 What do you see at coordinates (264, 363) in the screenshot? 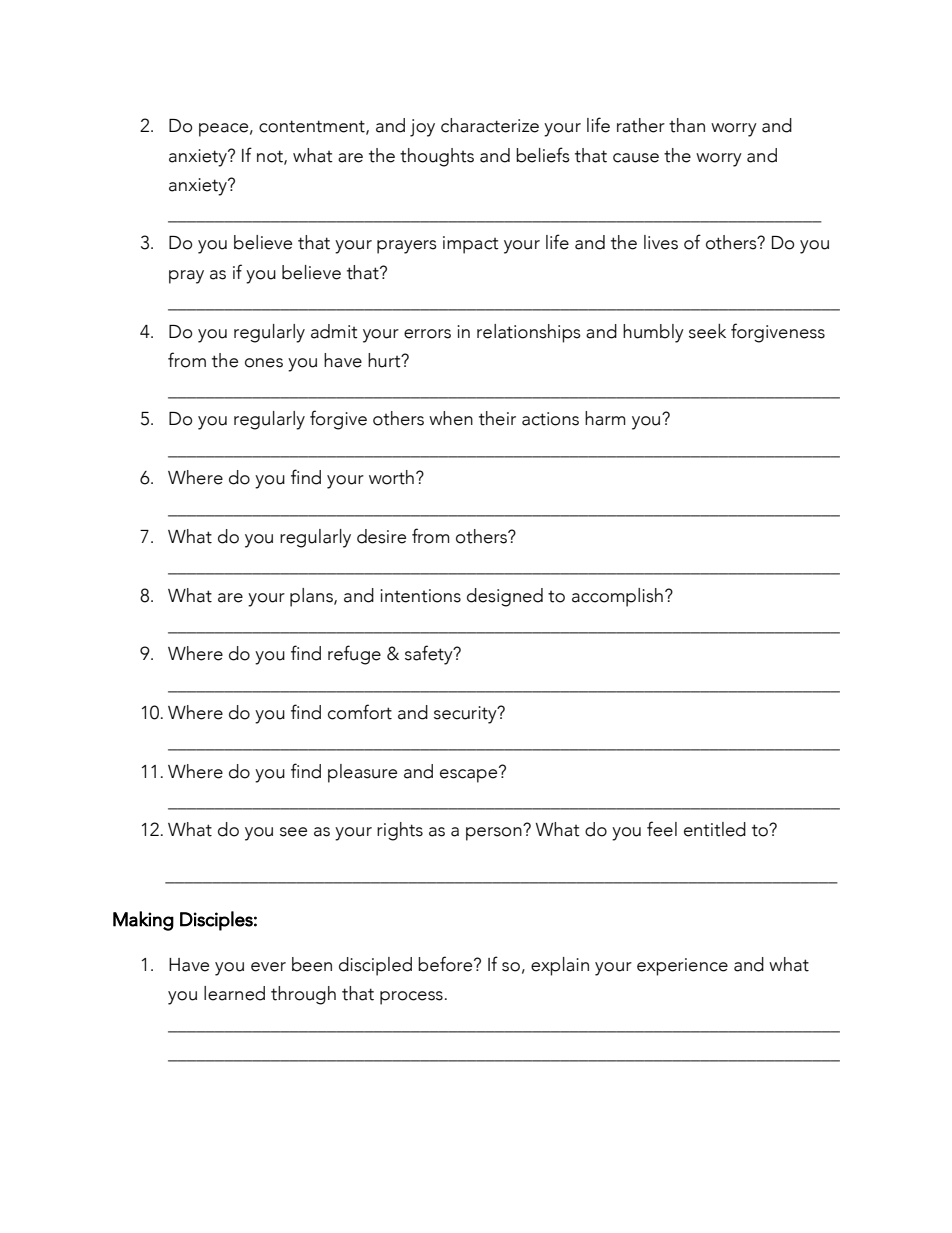
I see `ones` at bounding box center [264, 363].
